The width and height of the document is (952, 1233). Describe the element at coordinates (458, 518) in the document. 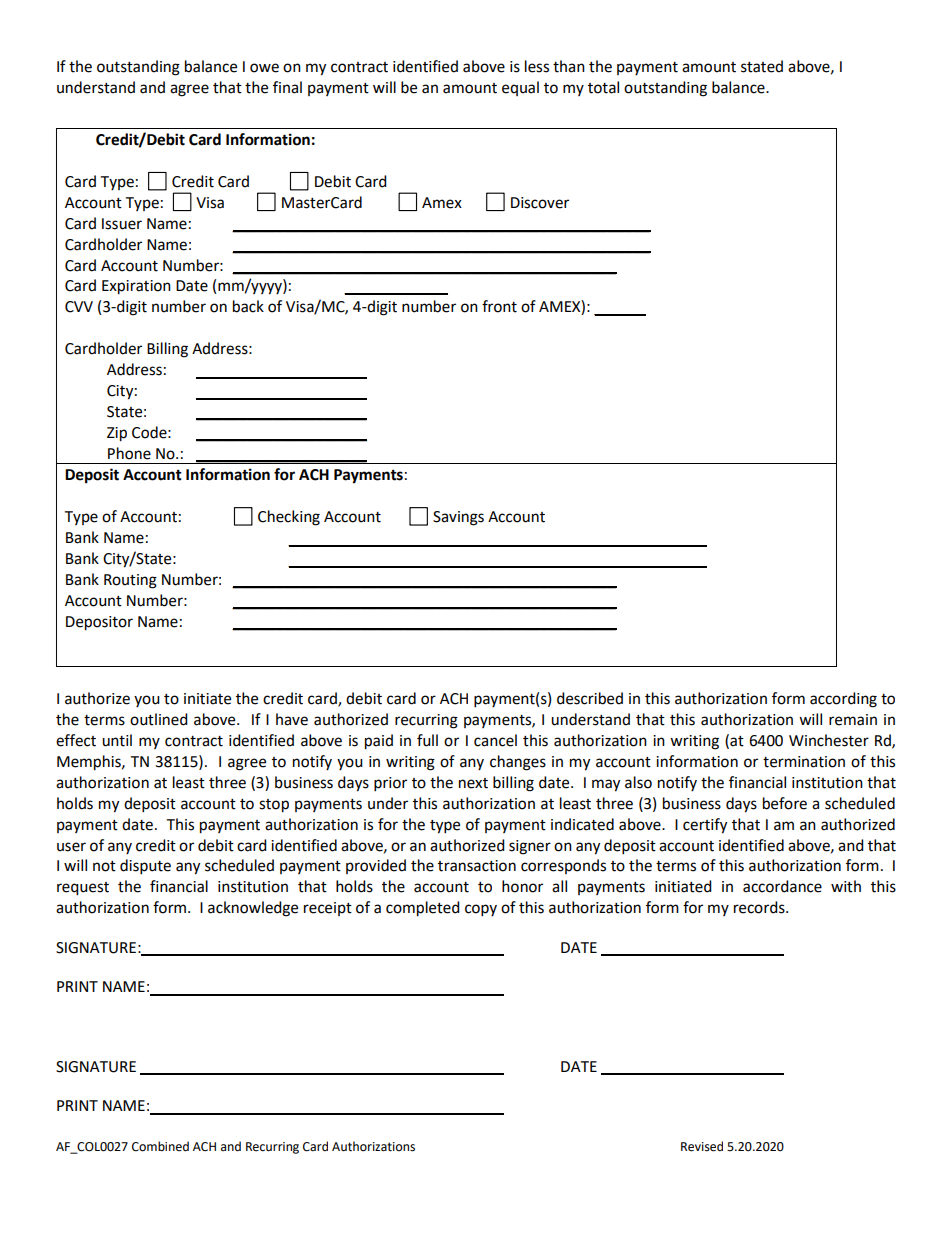

I see `Savings` at that location.
